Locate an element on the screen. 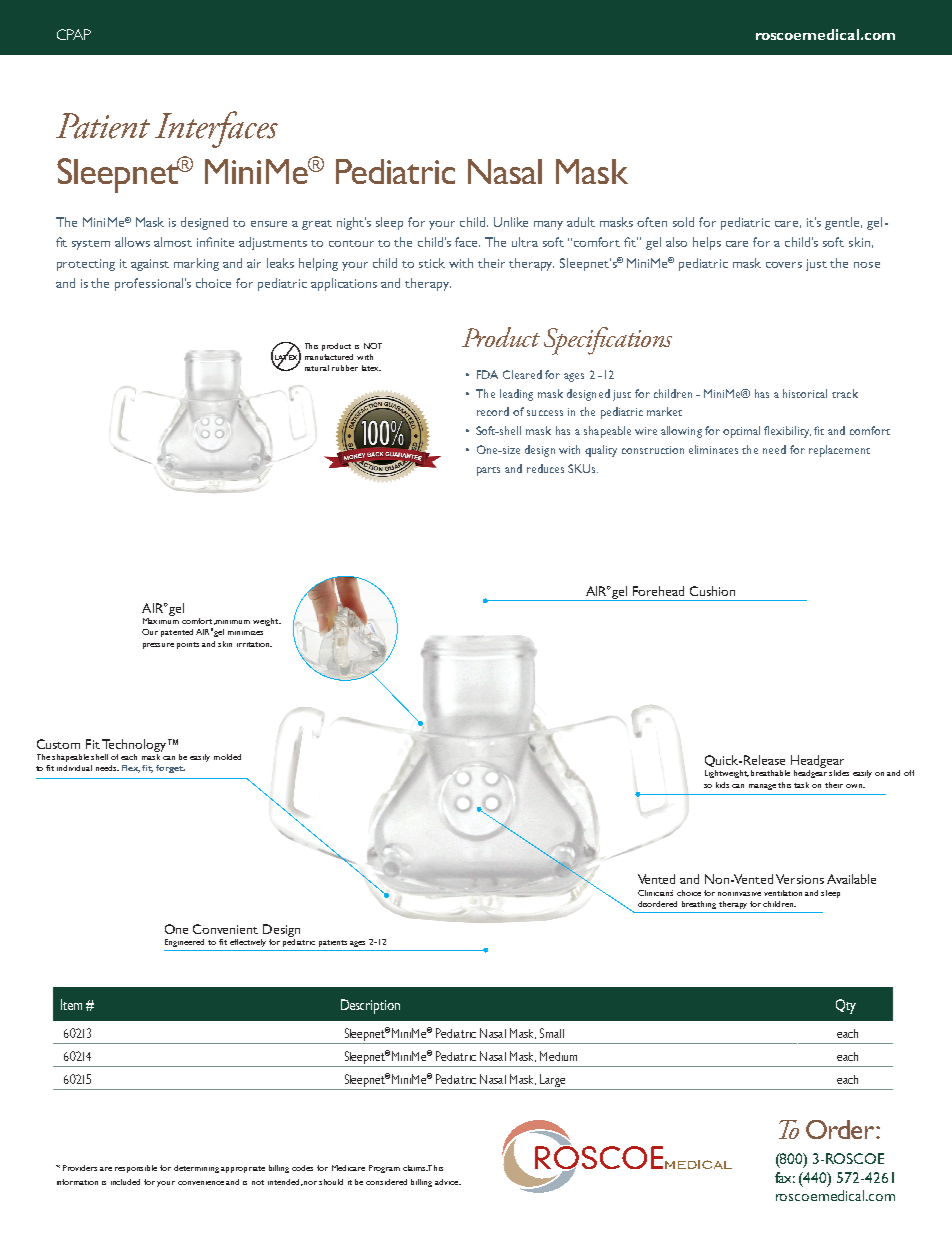 This screenshot has height=1233, width=952. against is located at coordinates (150, 265).
